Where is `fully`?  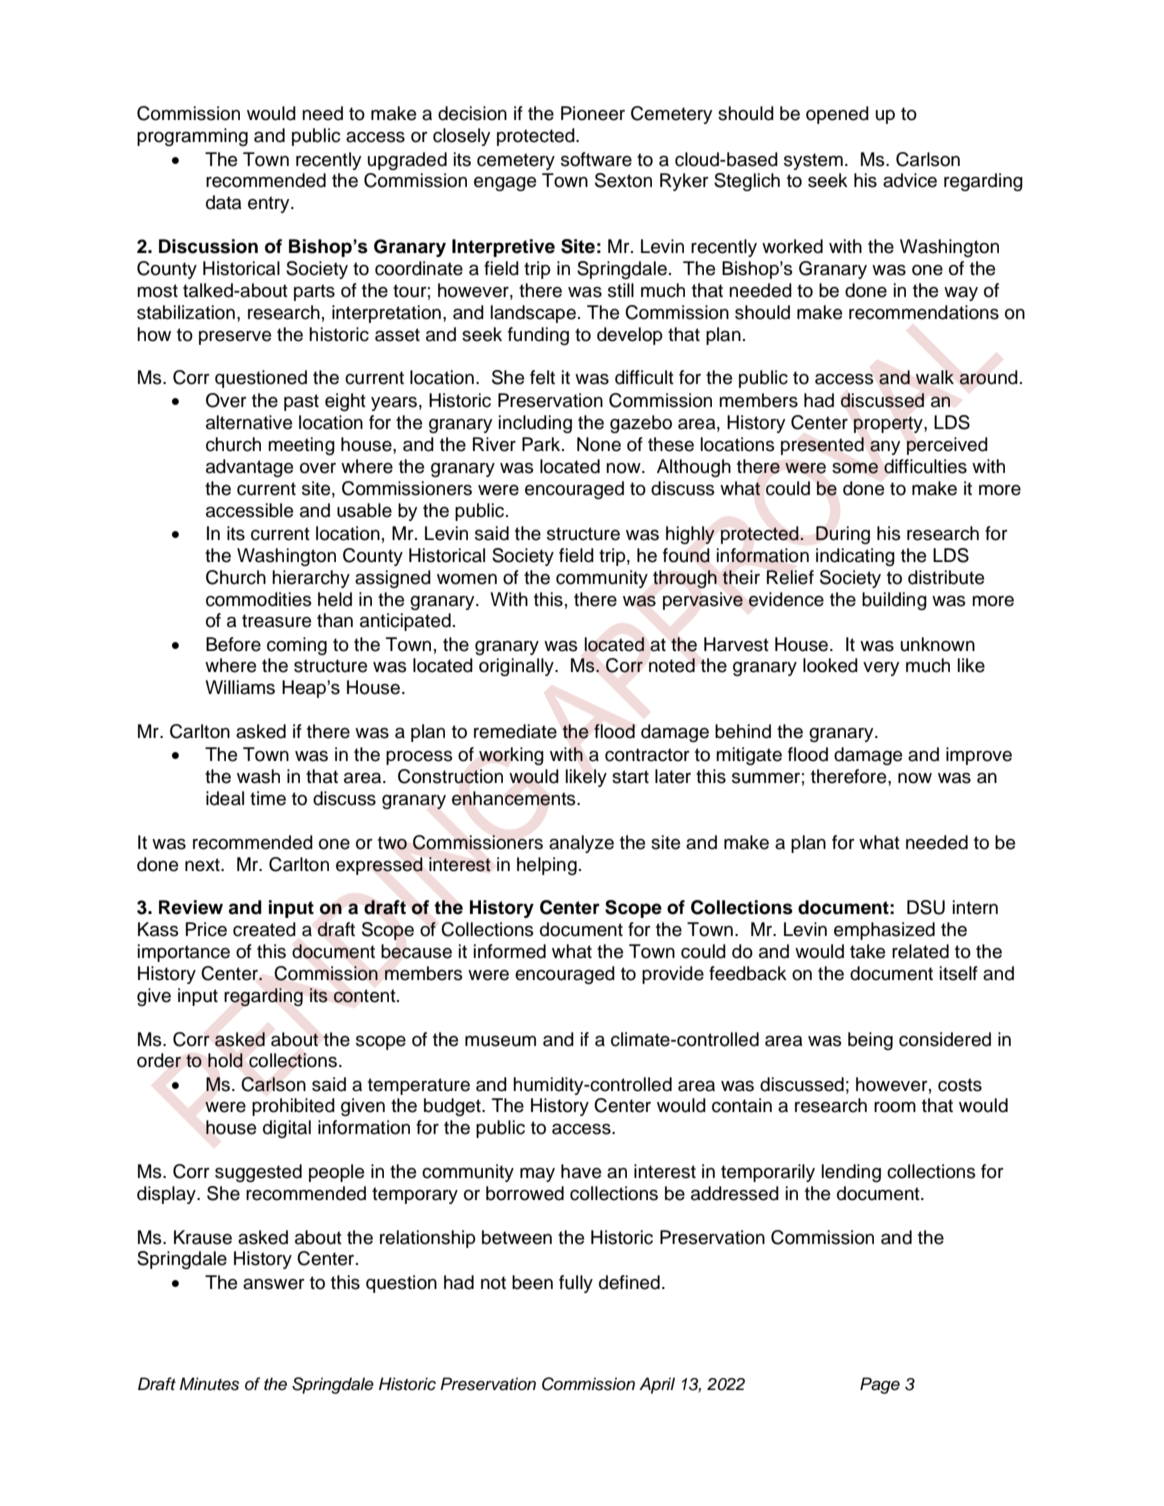
fully is located at coordinates (576, 1284).
